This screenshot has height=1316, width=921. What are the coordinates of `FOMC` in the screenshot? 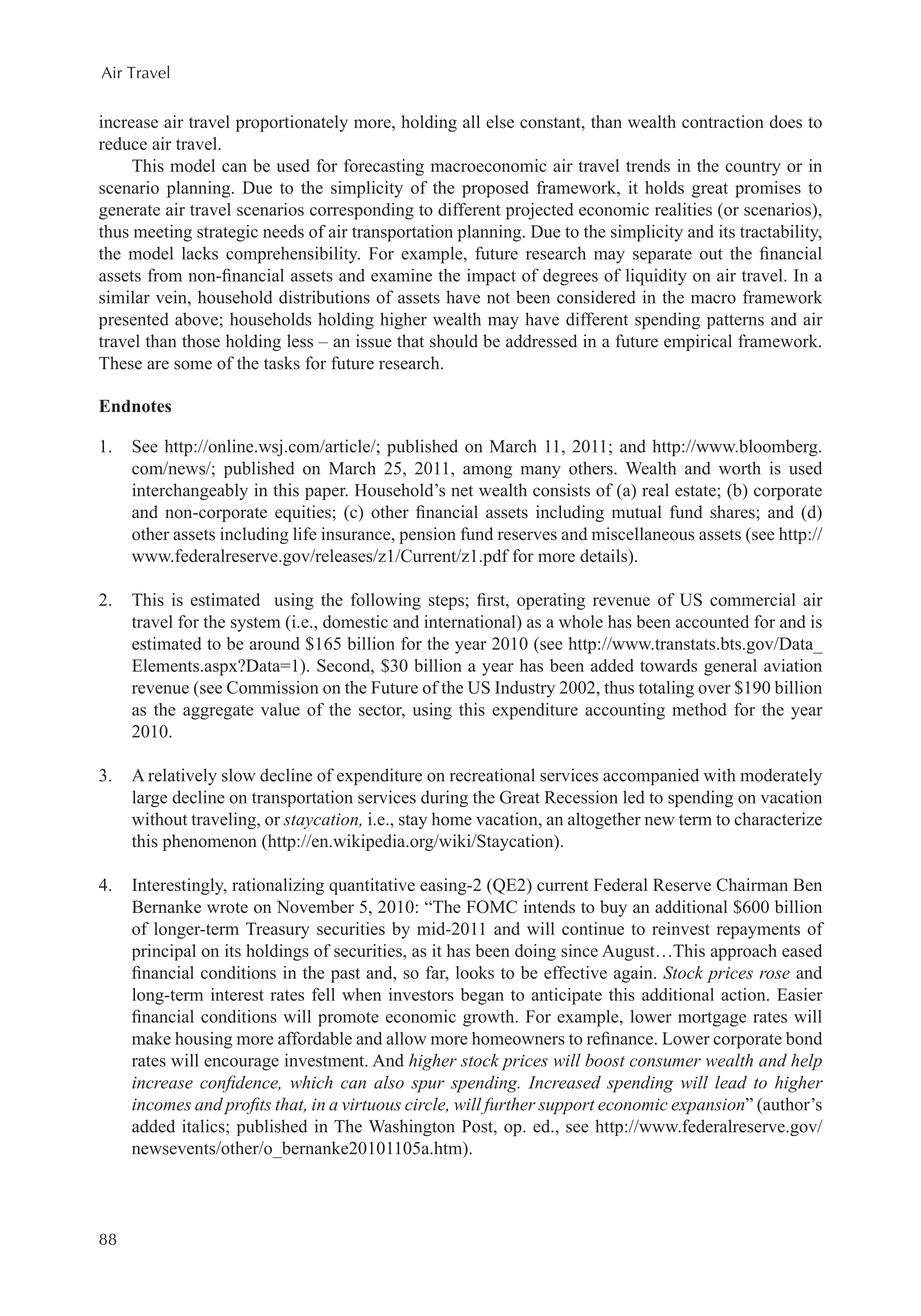 It's located at (492, 907).
